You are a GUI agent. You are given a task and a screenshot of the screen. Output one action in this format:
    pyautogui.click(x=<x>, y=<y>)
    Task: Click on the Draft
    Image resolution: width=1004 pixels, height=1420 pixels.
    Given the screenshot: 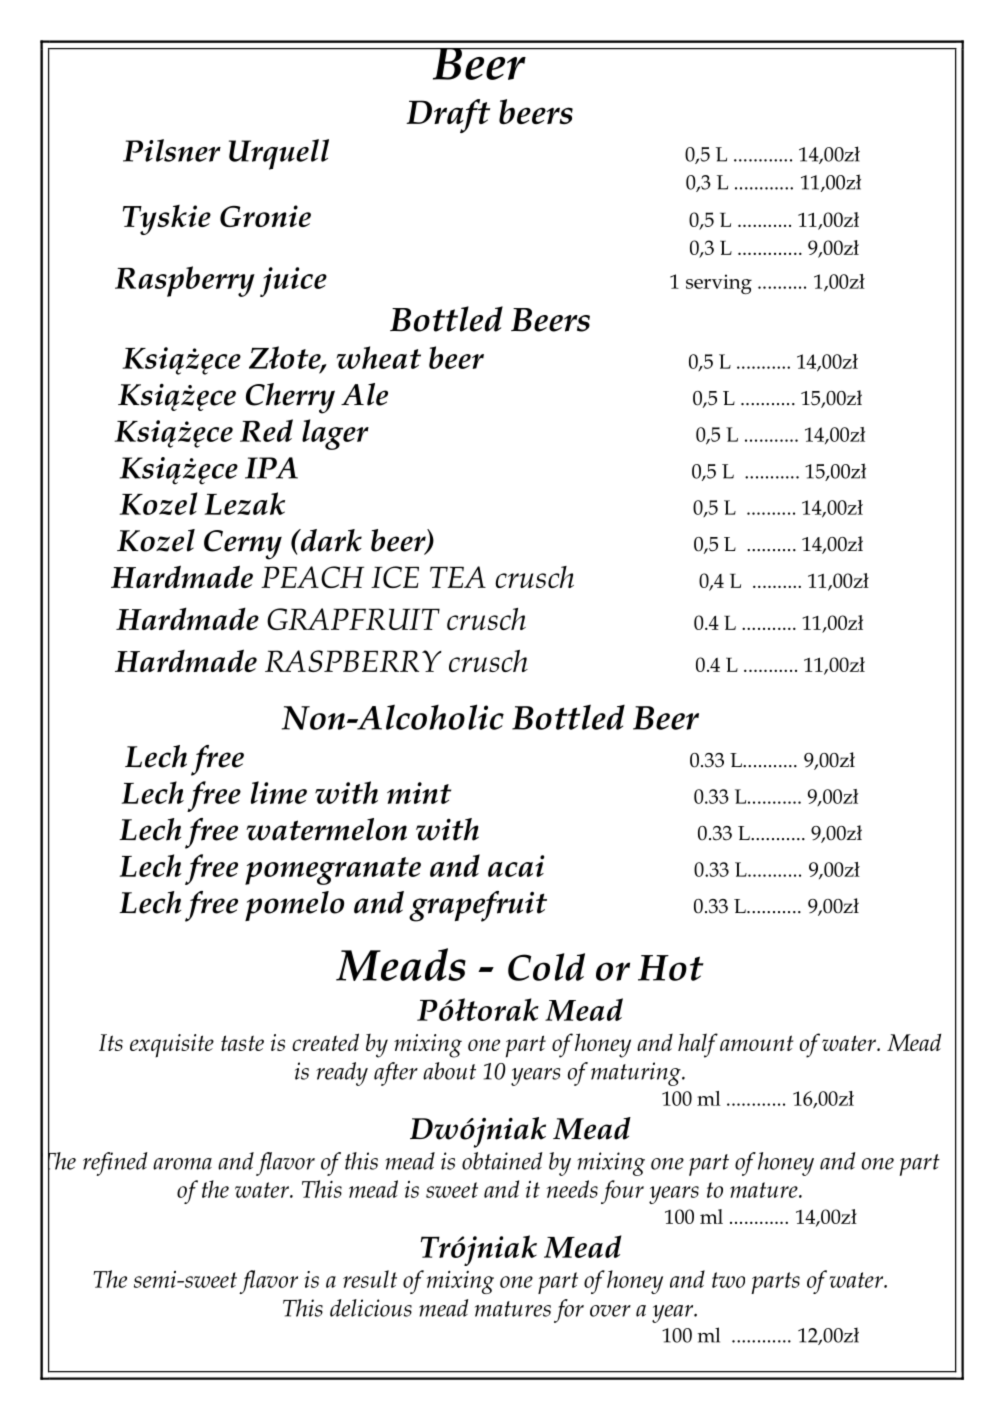 What is the action you would take?
    pyautogui.click(x=448, y=116)
